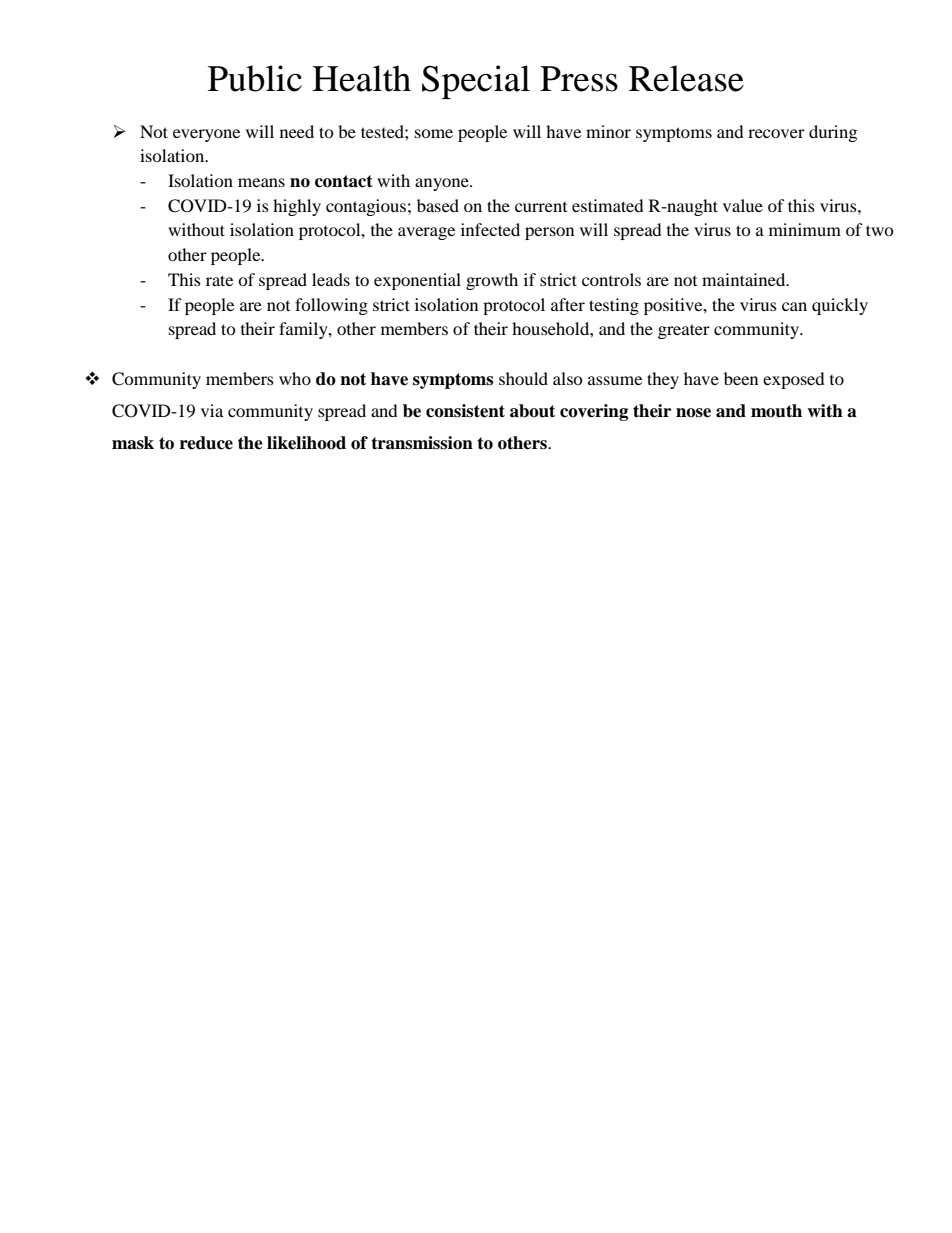 The height and width of the document is (1233, 952). Describe the element at coordinates (568, 304) in the document. I see `after` at that location.
